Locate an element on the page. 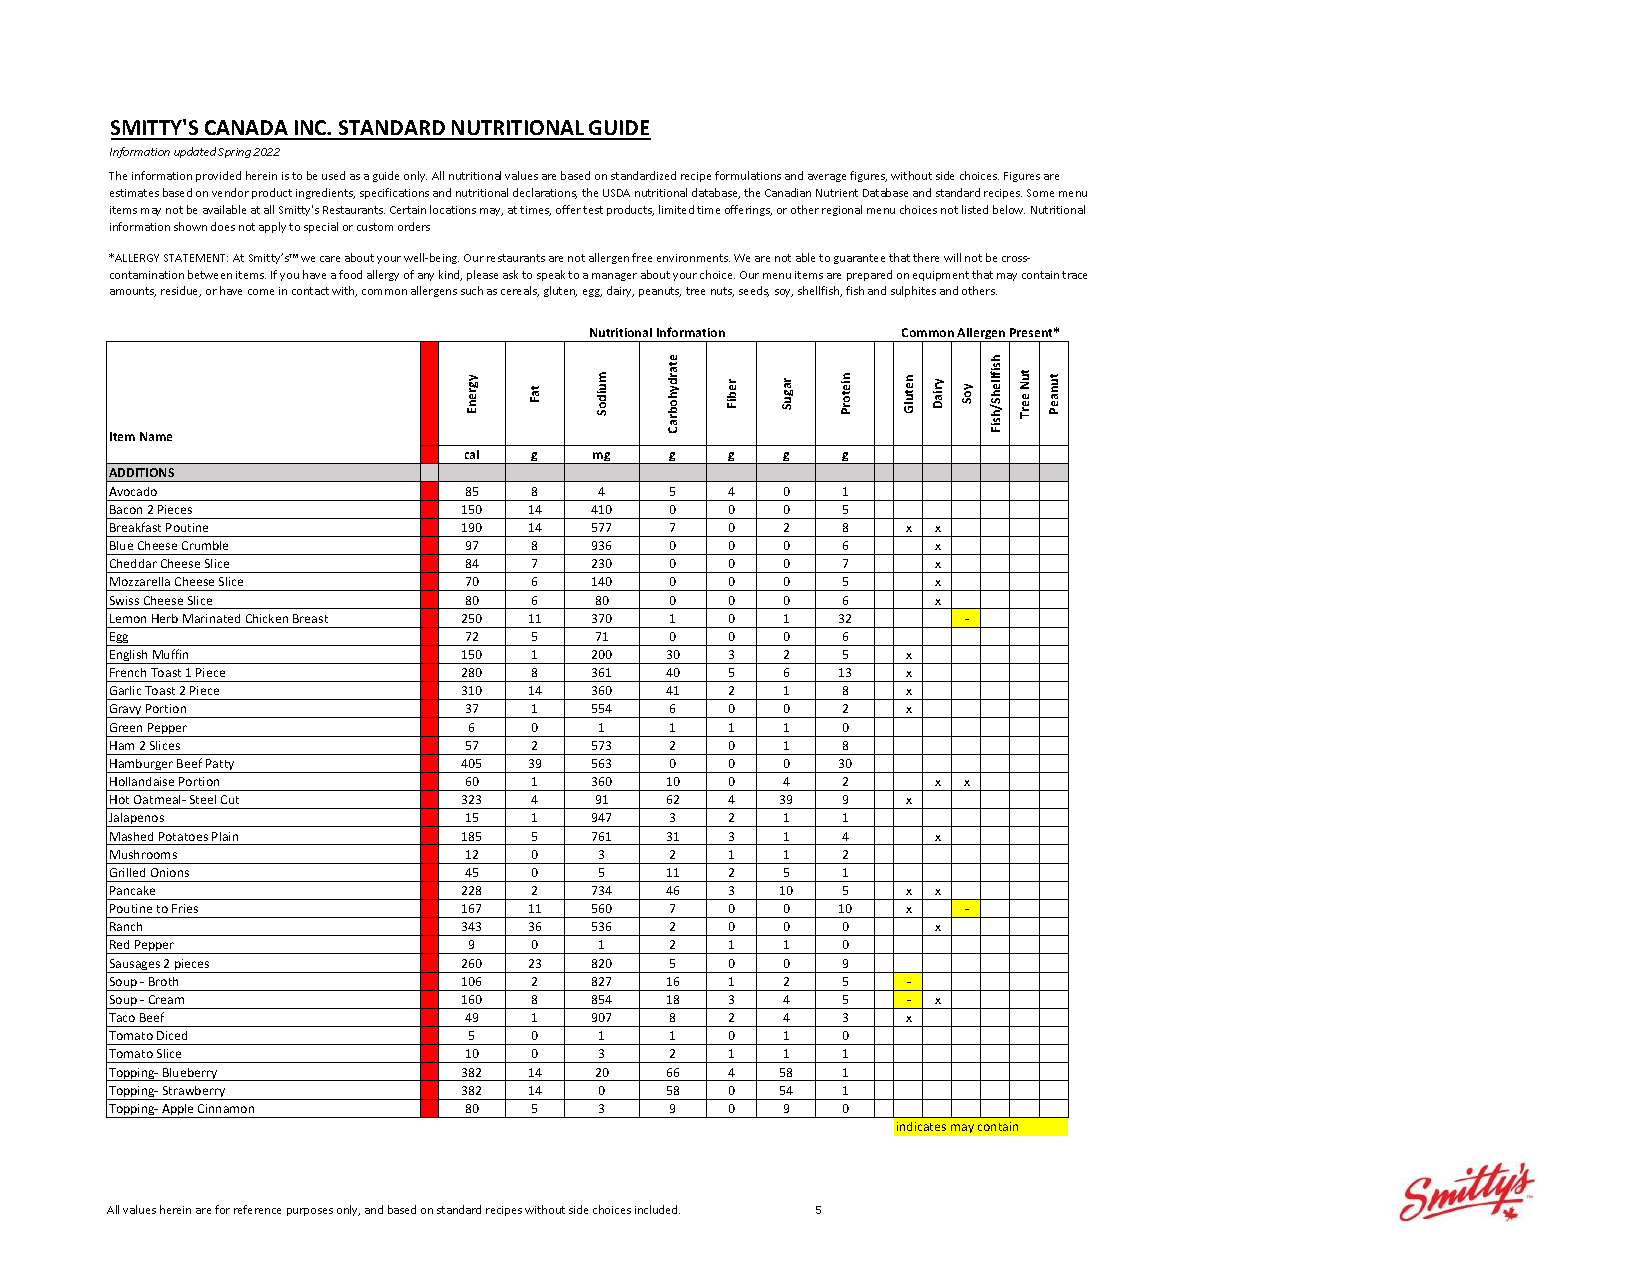 The image size is (1640, 1268). Present is located at coordinates (1033, 332).
